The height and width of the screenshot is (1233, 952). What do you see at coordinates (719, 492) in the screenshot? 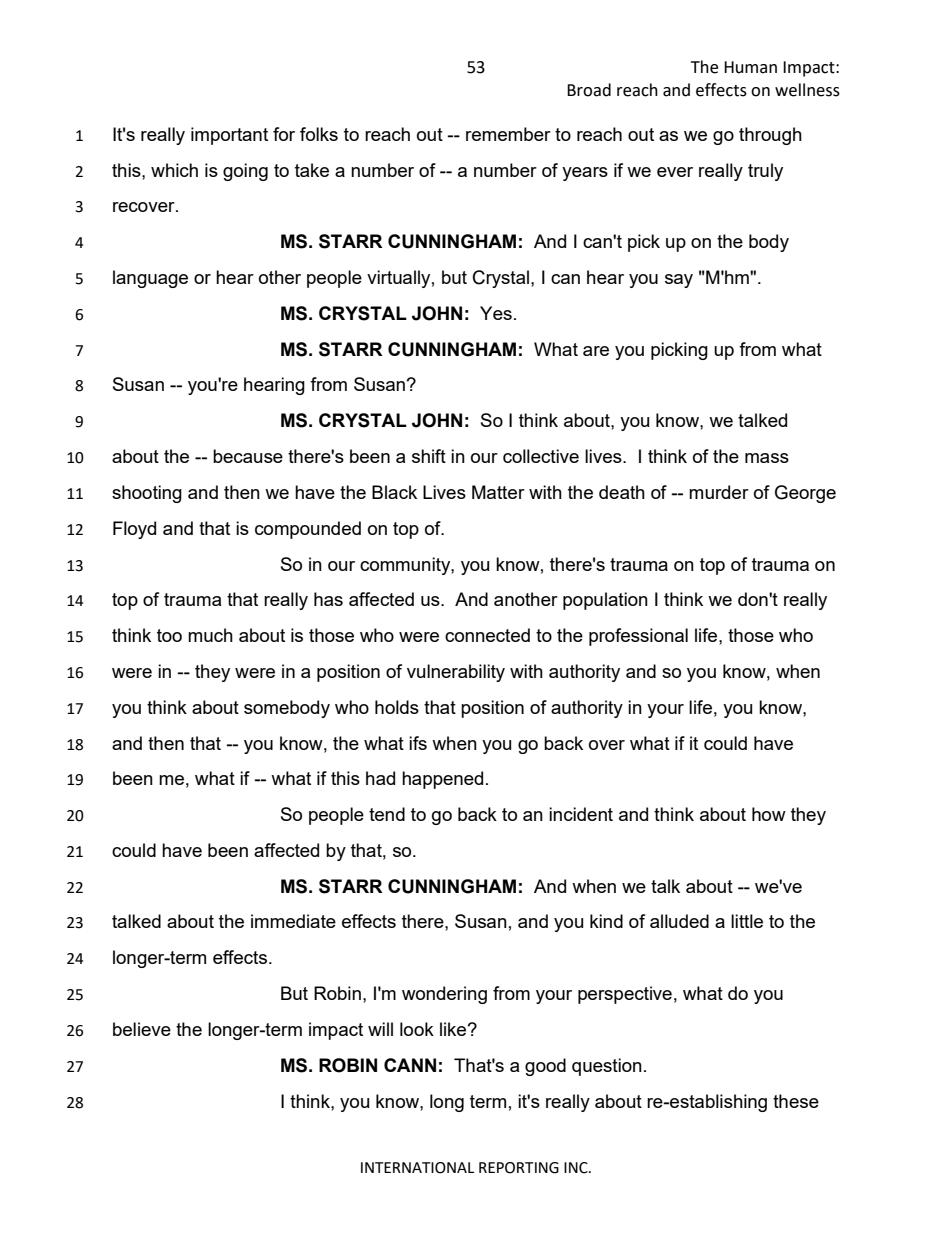
I see `murder` at bounding box center [719, 492].
